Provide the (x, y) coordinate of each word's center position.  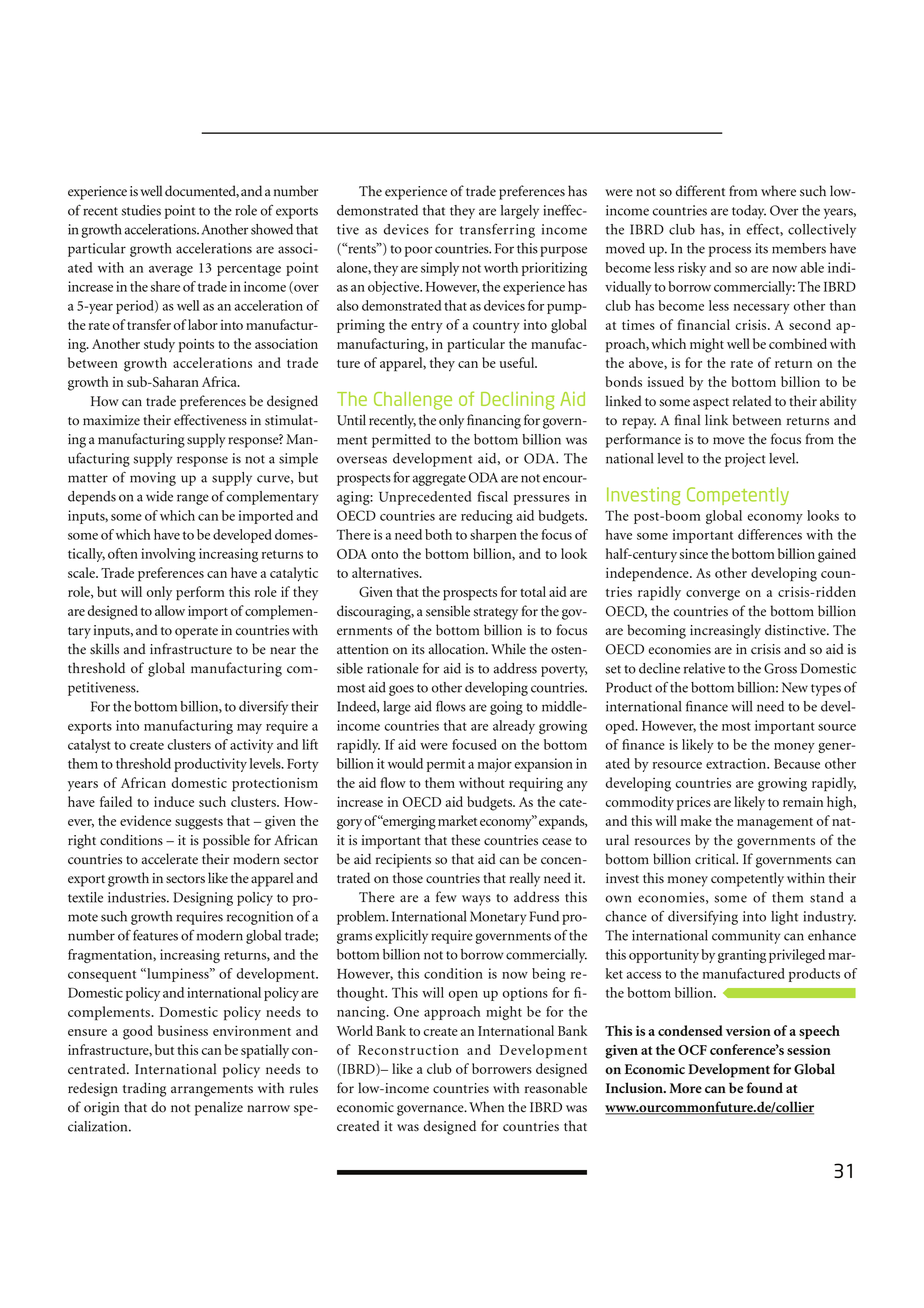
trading (144, 1089)
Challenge (413, 401)
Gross (780, 668)
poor (418, 251)
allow (170, 610)
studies (141, 210)
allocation (458, 649)
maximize (111, 420)
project (745, 460)
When (486, 1107)
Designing (203, 899)
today (749, 212)
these (465, 840)
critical (716, 859)
